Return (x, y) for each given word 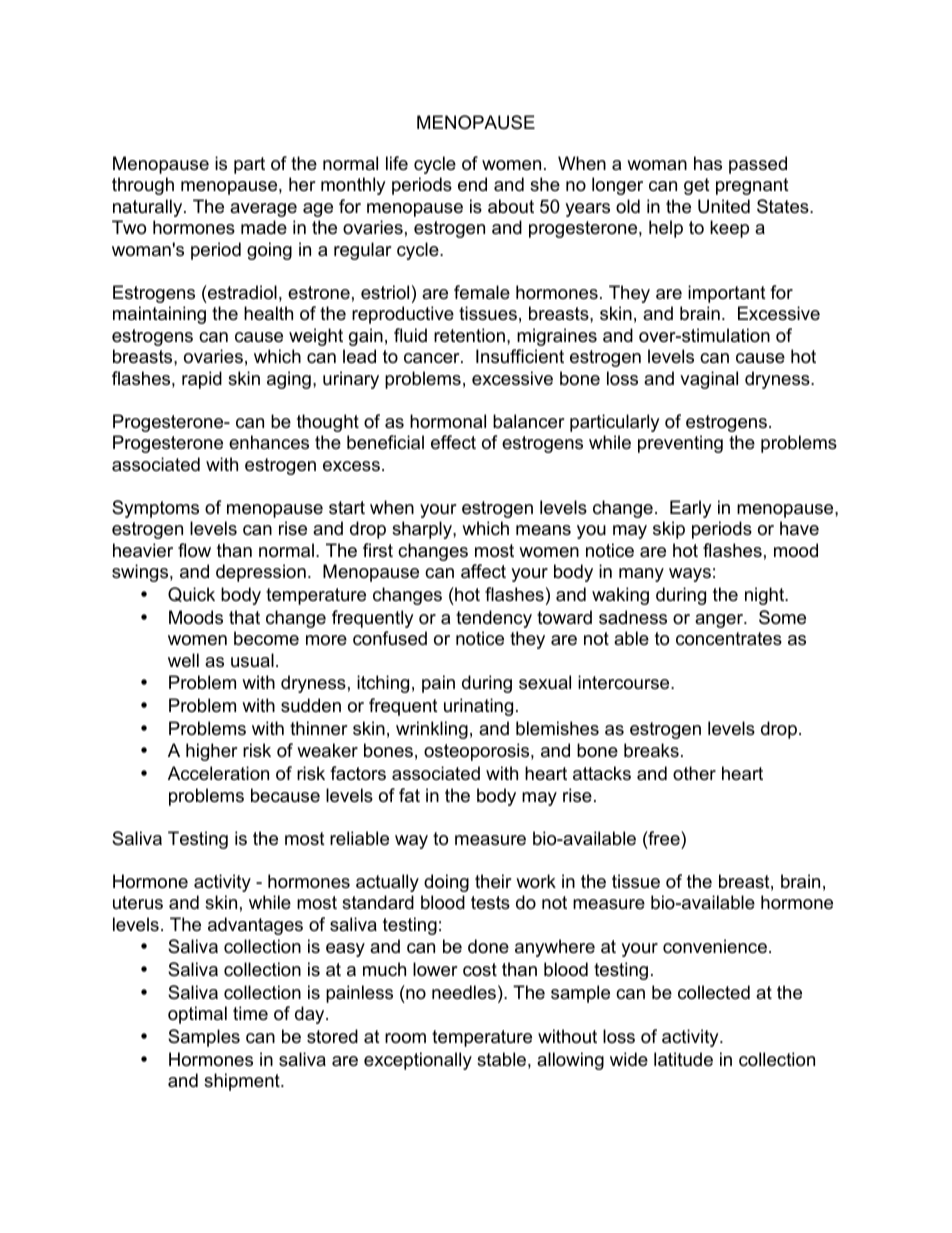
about (511, 206)
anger (720, 621)
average (263, 210)
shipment (243, 1082)
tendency (494, 619)
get (697, 186)
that (244, 617)
